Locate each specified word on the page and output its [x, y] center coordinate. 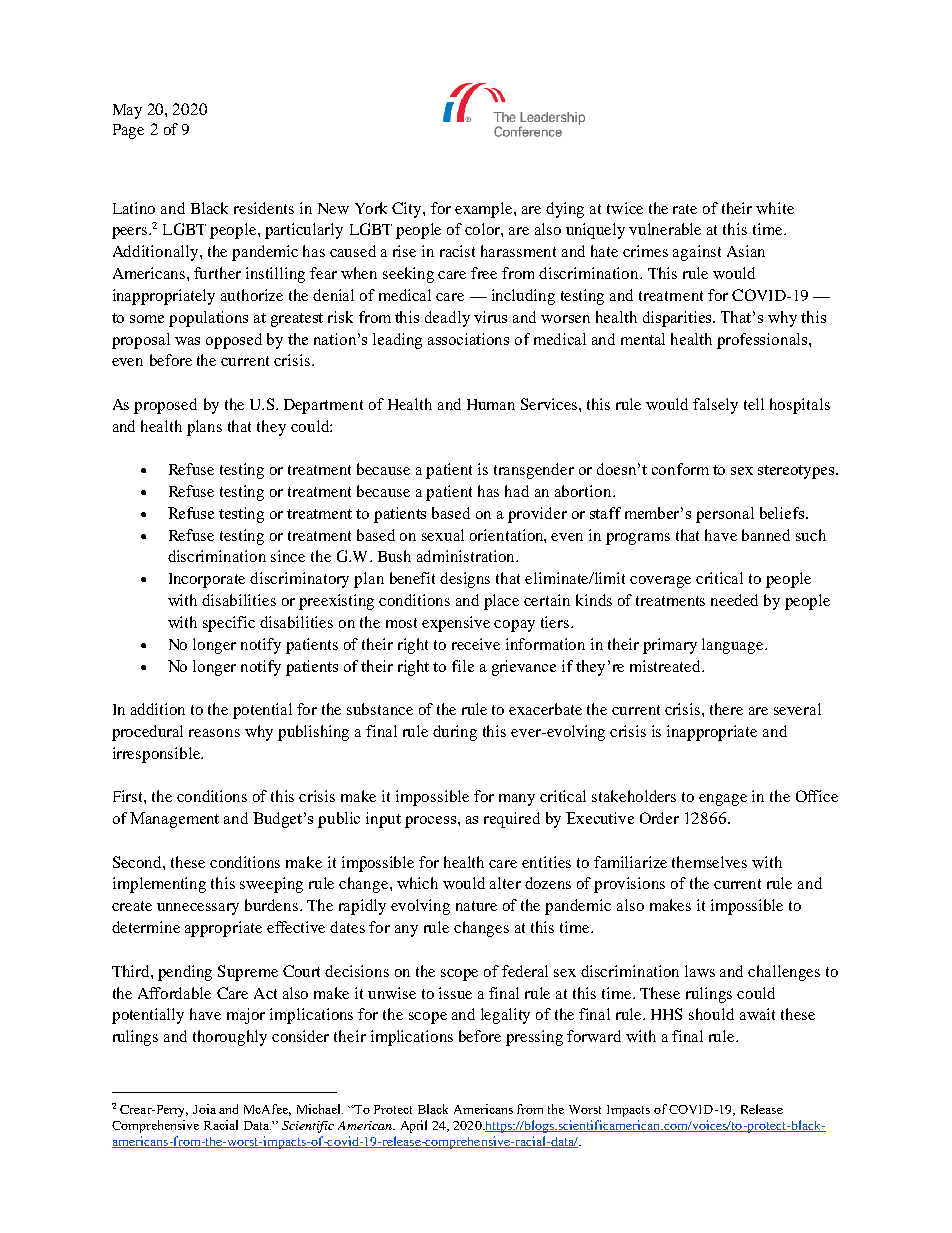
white [775, 208]
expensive [456, 624]
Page [128, 131]
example [485, 210]
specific [229, 624]
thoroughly [230, 1038]
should [711, 1014]
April [414, 1126]
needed [734, 600]
